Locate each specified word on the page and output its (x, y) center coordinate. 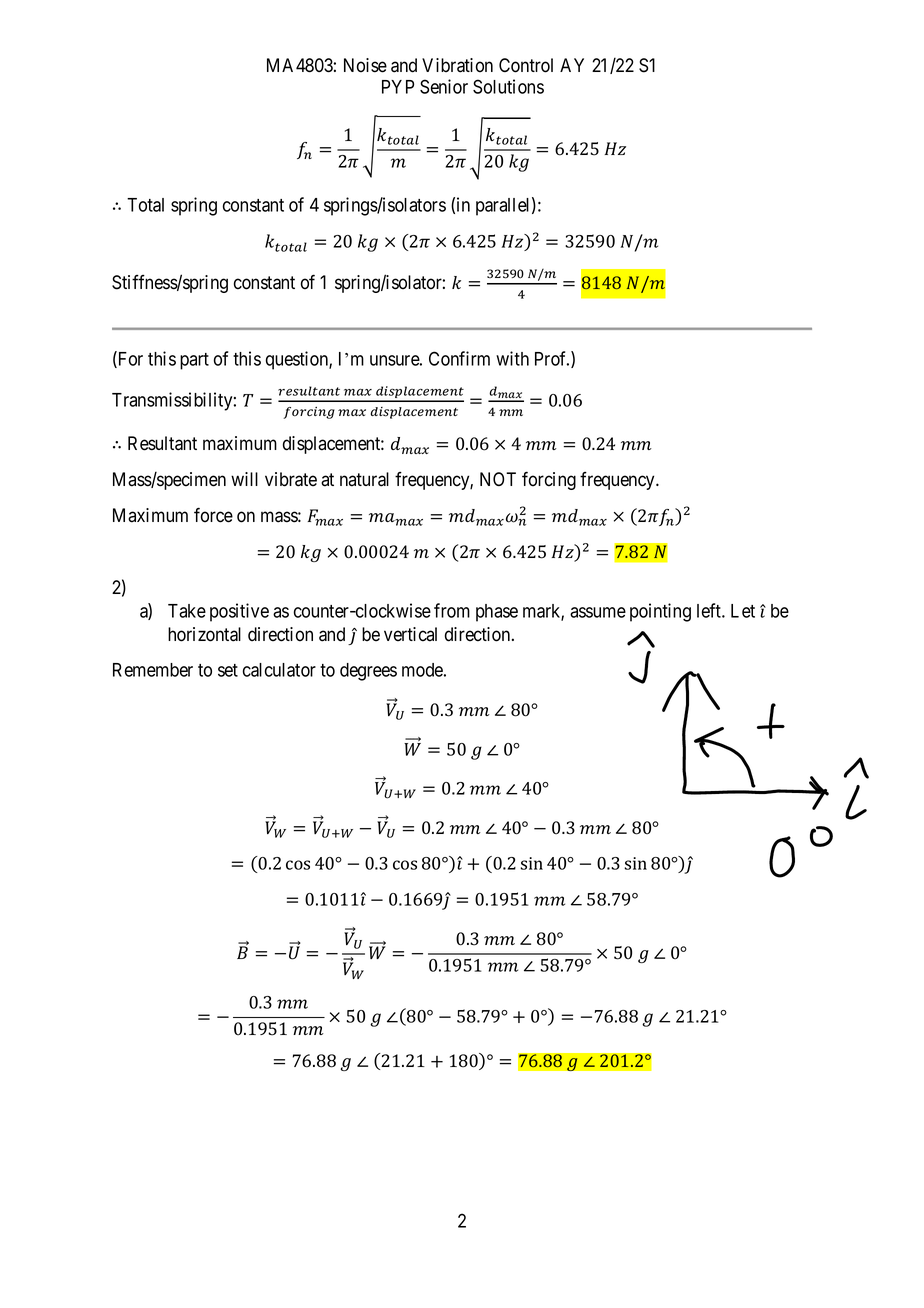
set (228, 670)
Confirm (459, 358)
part (194, 361)
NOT (498, 479)
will (244, 479)
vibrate (291, 479)
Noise (365, 65)
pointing (660, 612)
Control (526, 65)
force (213, 515)
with (512, 358)
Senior (444, 86)
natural (364, 479)
